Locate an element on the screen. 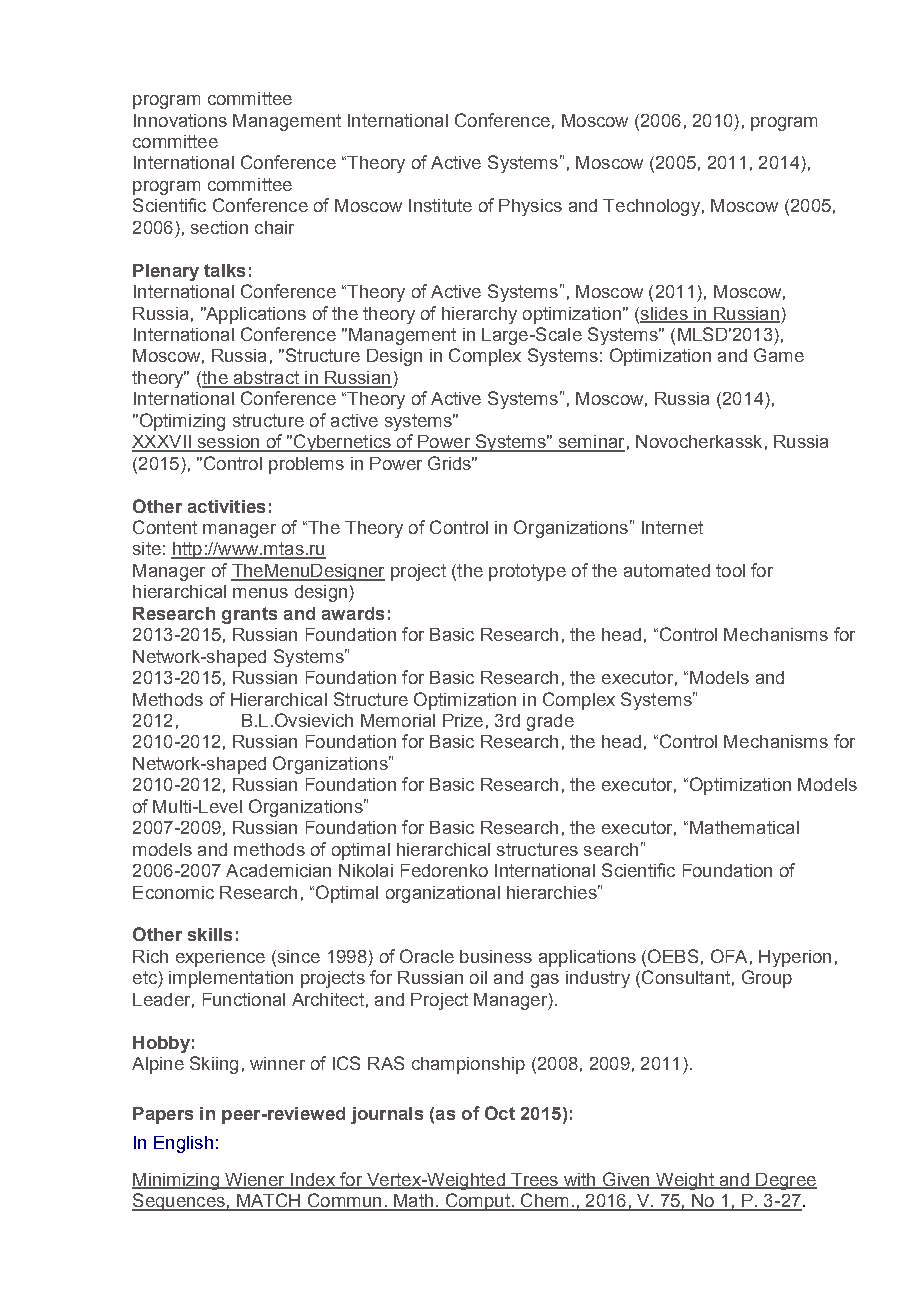  Degree is located at coordinates (785, 1181).
